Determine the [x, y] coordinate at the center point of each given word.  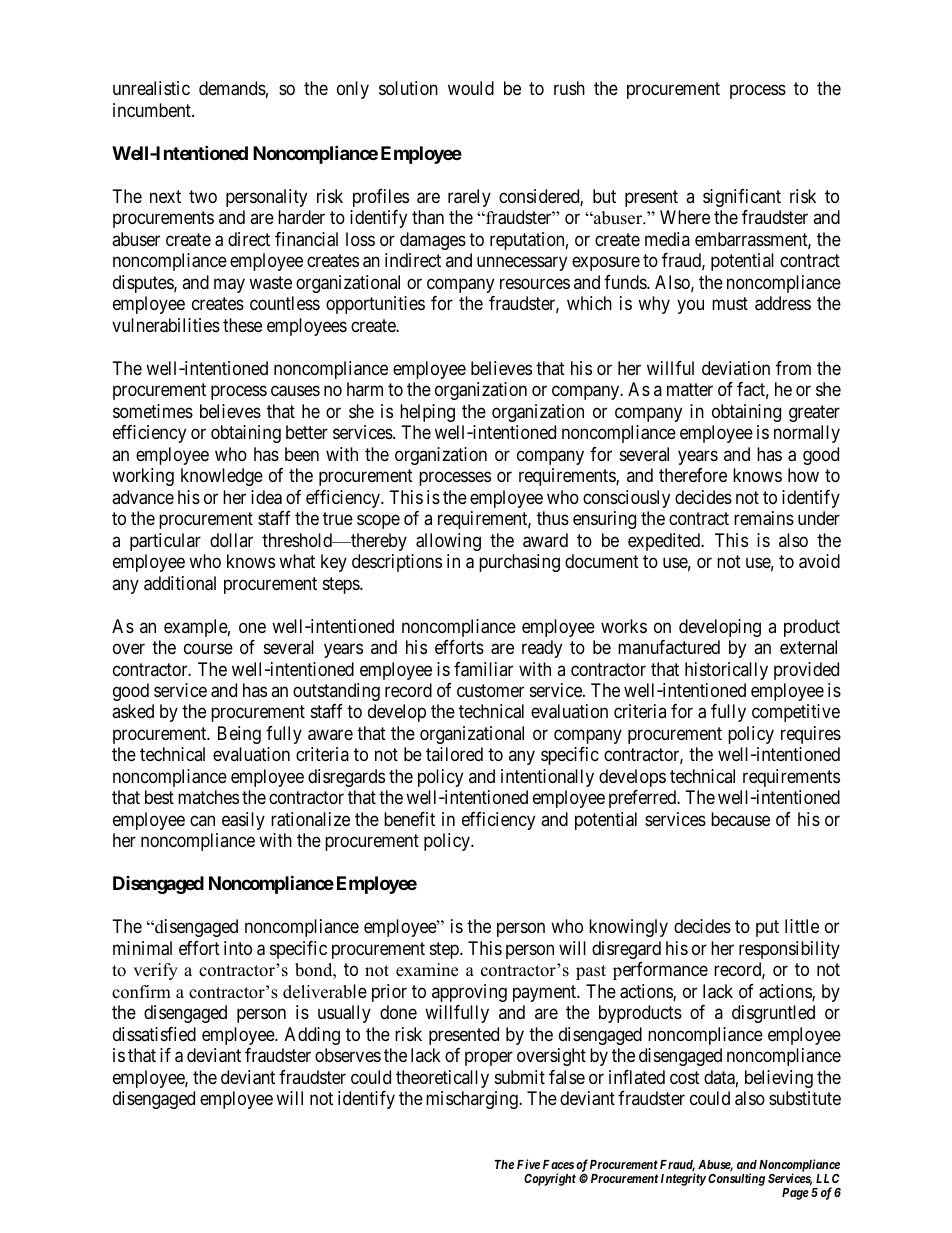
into [238, 948]
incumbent [153, 110]
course [208, 648]
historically [726, 671]
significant [742, 198]
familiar [483, 669]
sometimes [153, 411]
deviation [736, 368]
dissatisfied [154, 1034]
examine [427, 970]
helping [427, 413]
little [802, 926]
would [471, 88]
